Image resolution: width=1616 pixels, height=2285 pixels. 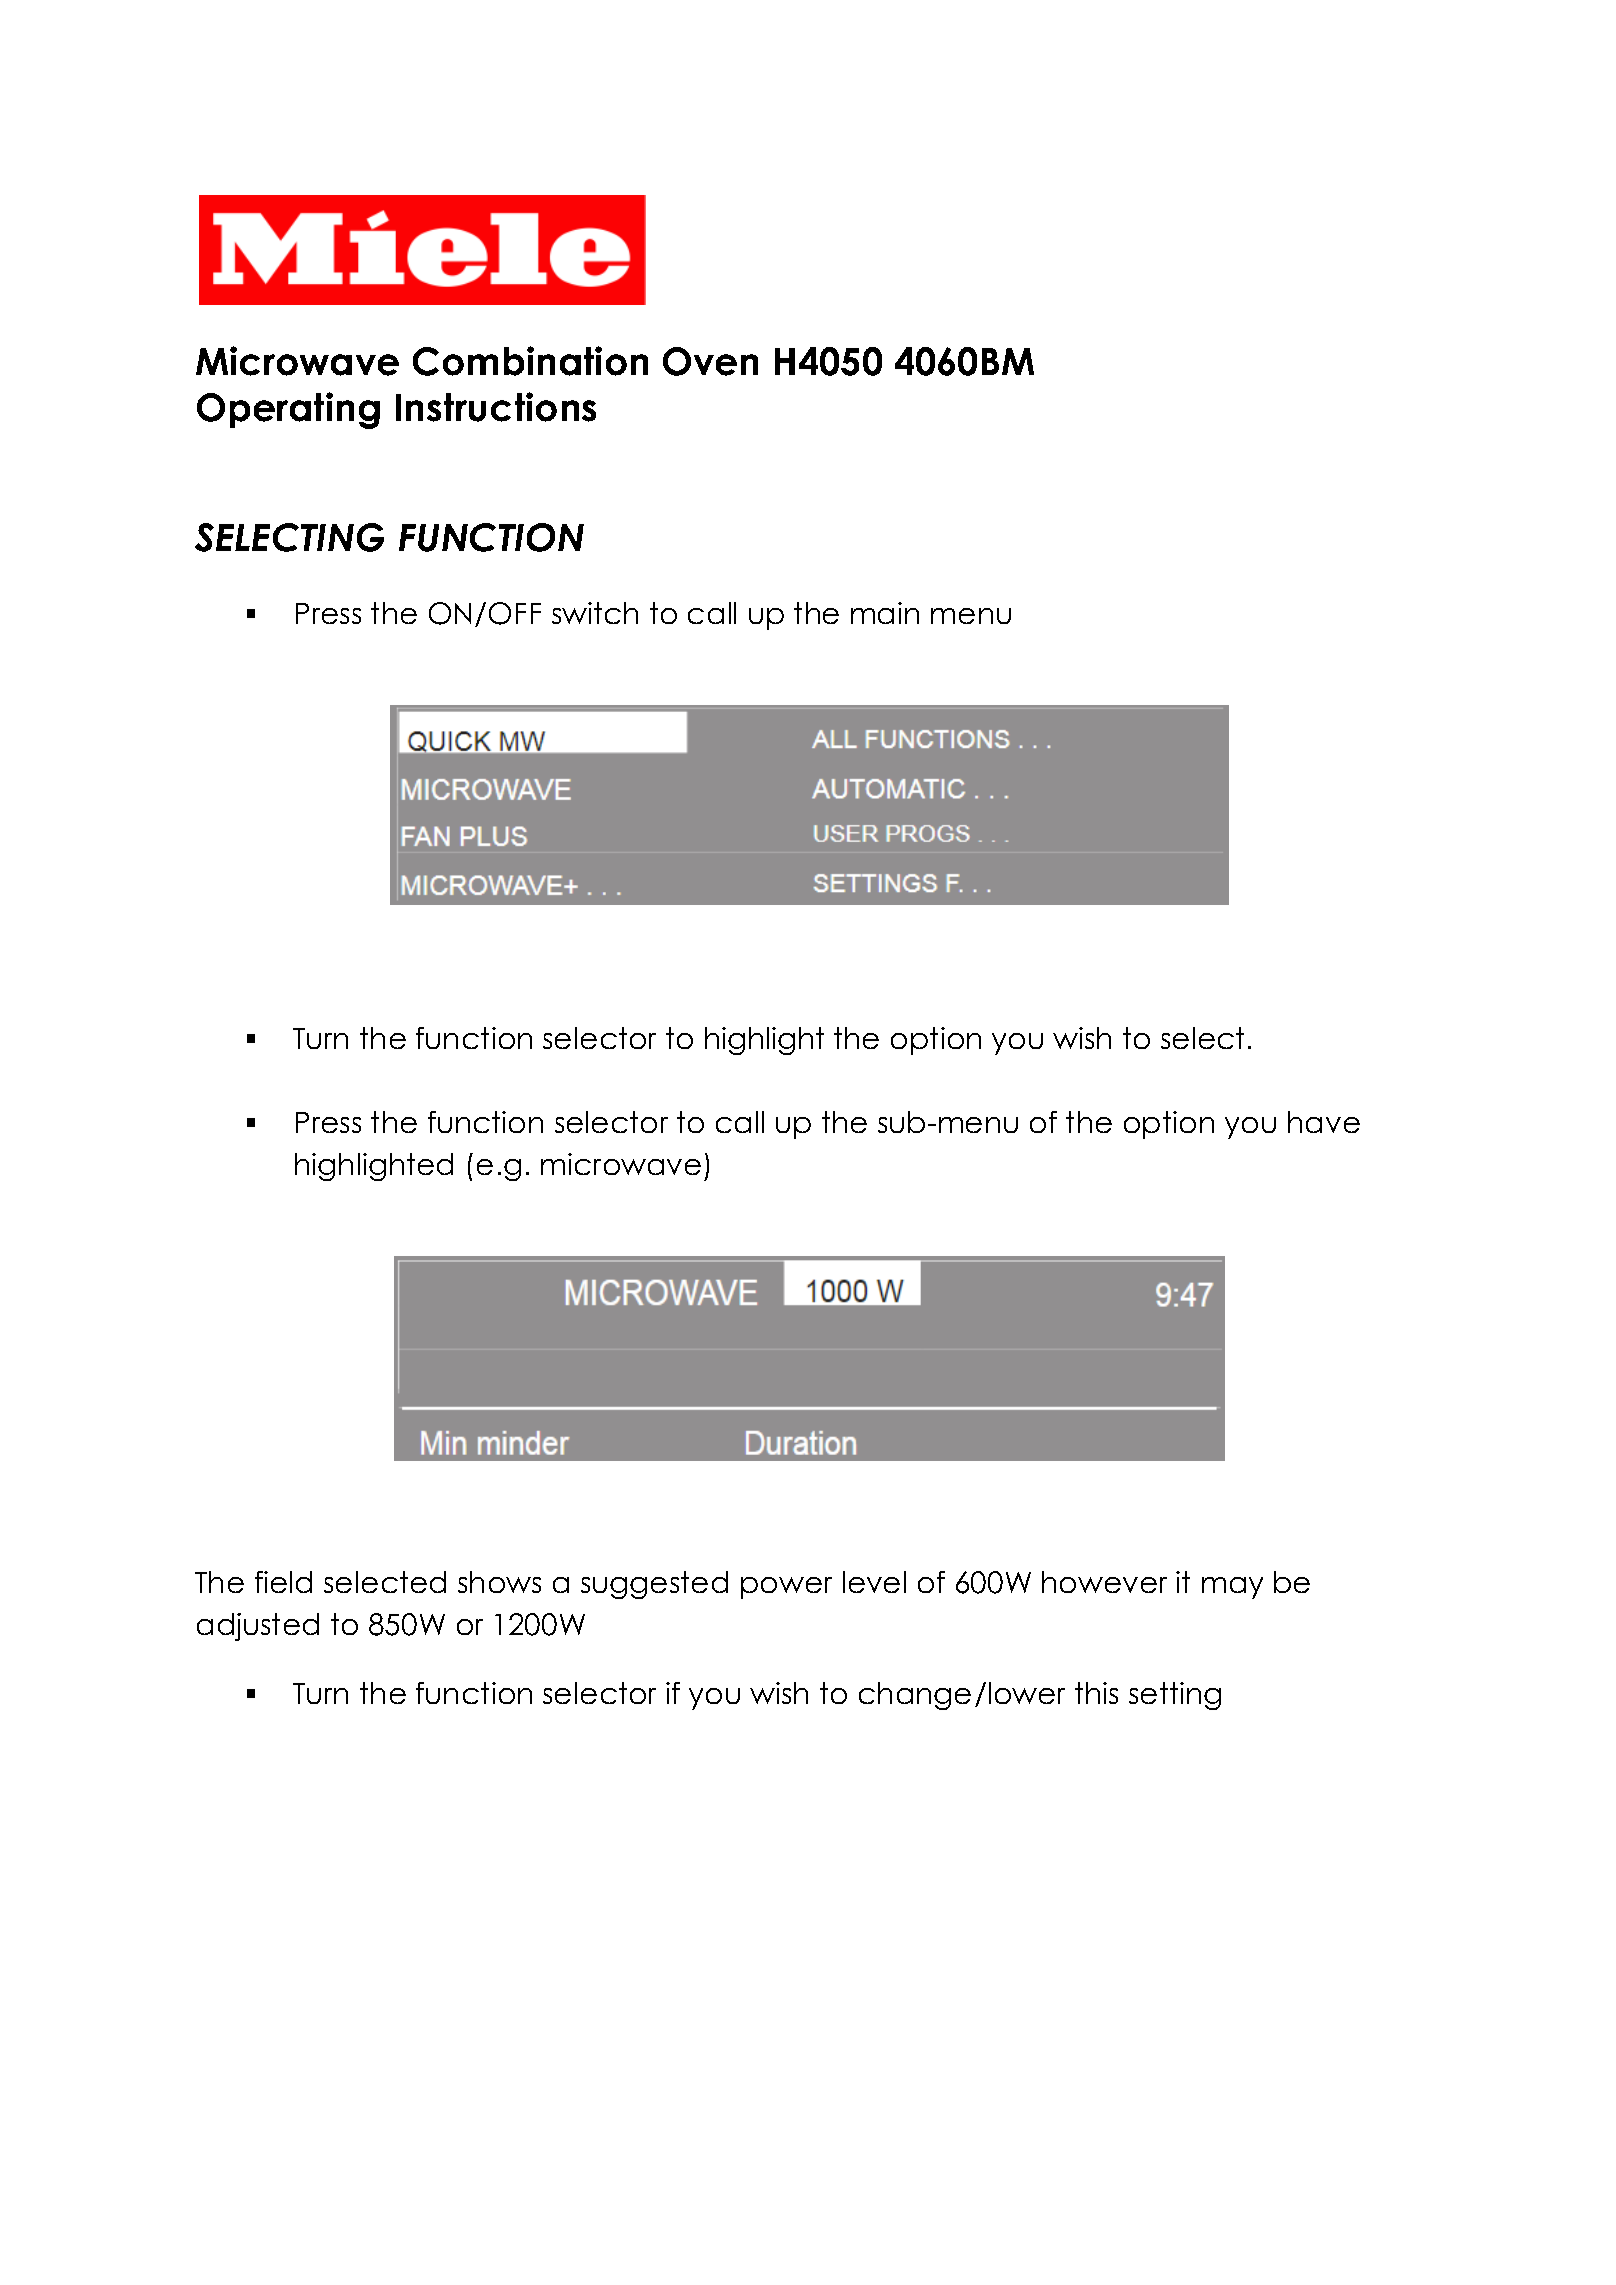 What do you see at coordinates (288, 410) in the screenshot?
I see `Operating` at bounding box center [288, 410].
